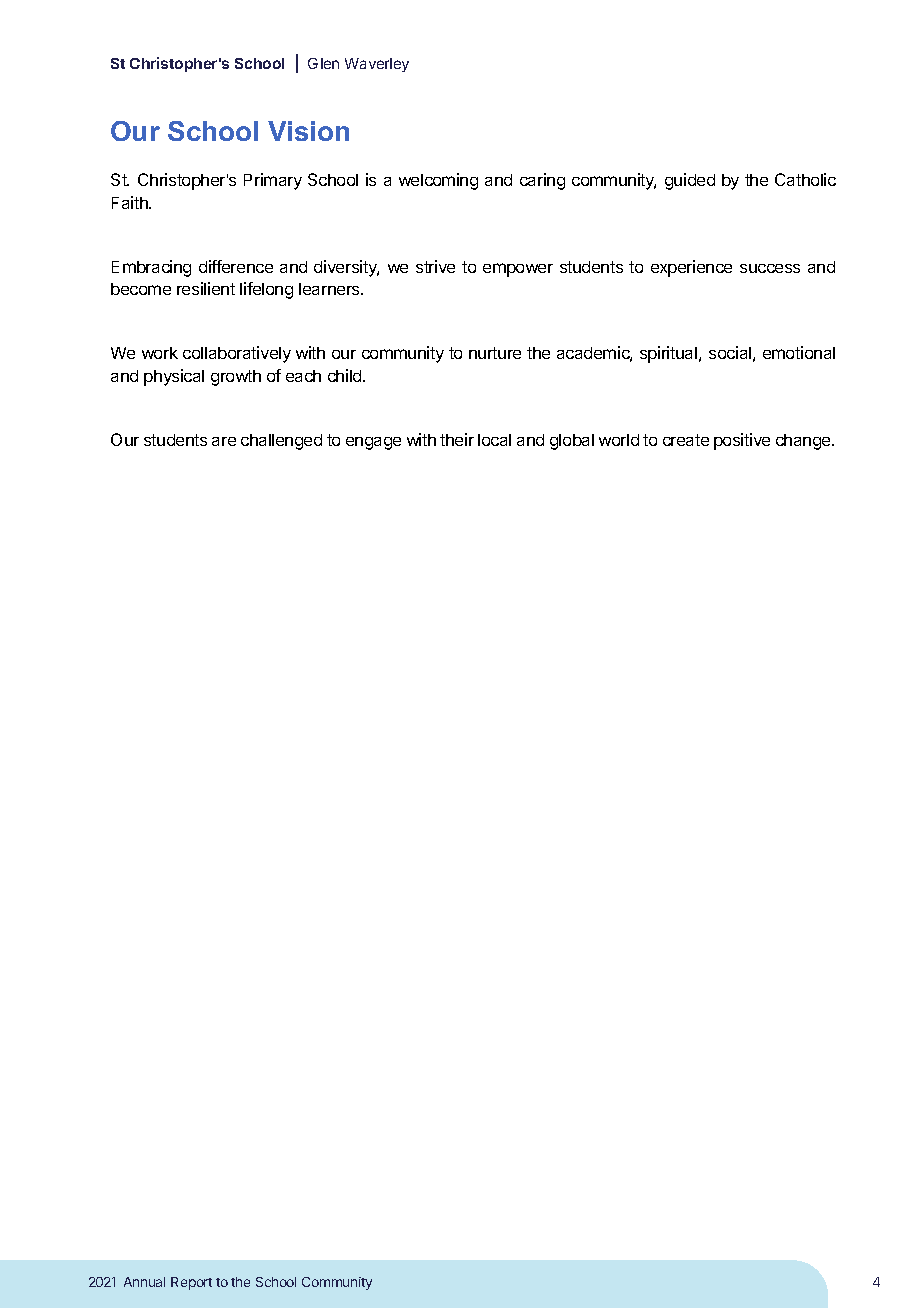 The height and width of the screenshot is (1308, 924). What do you see at coordinates (308, 131) in the screenshot?
I see `Vision` at bounding box center [308, 131].
